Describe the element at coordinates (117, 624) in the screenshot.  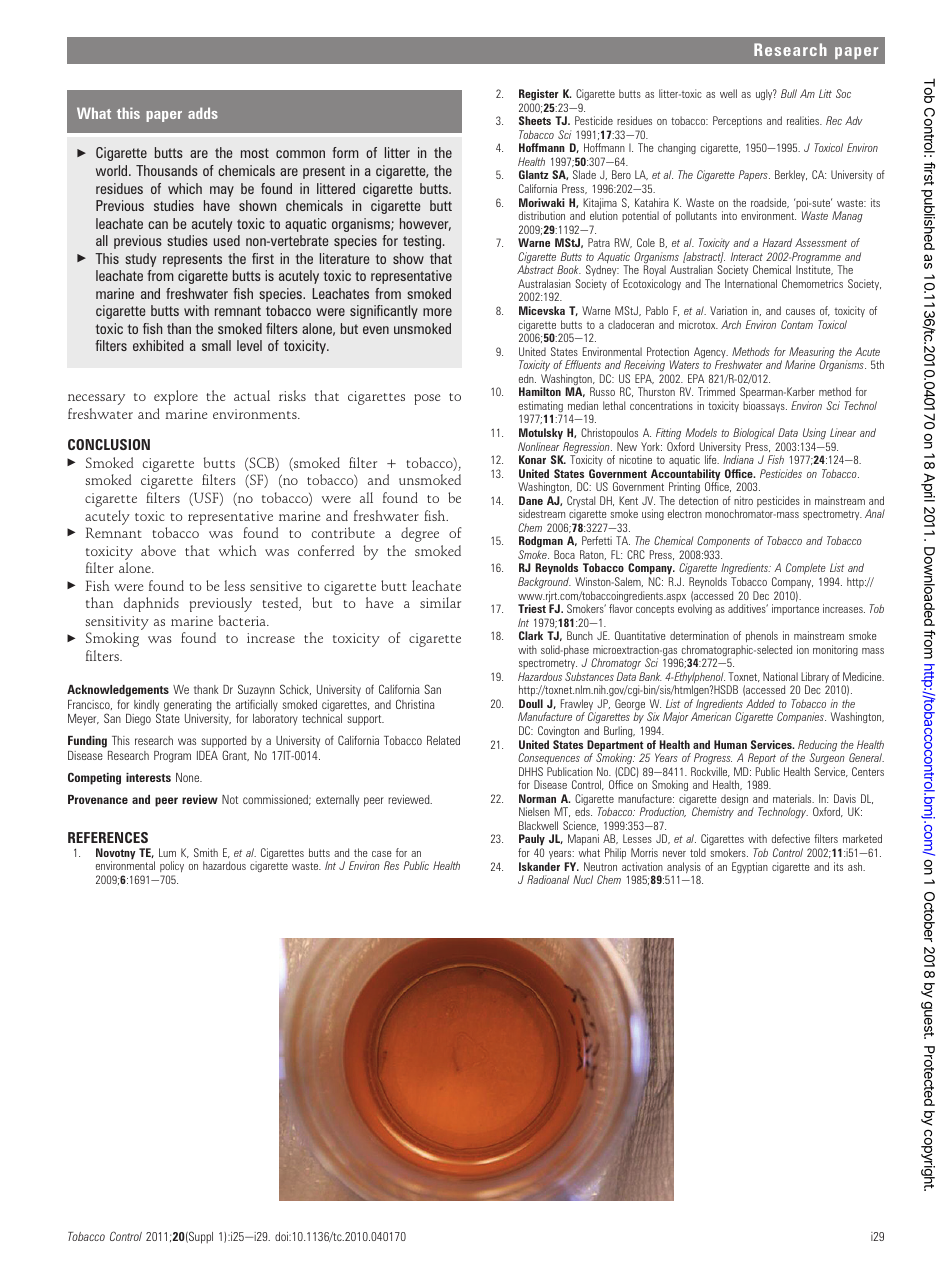
I see `sensitivity` at that location.
